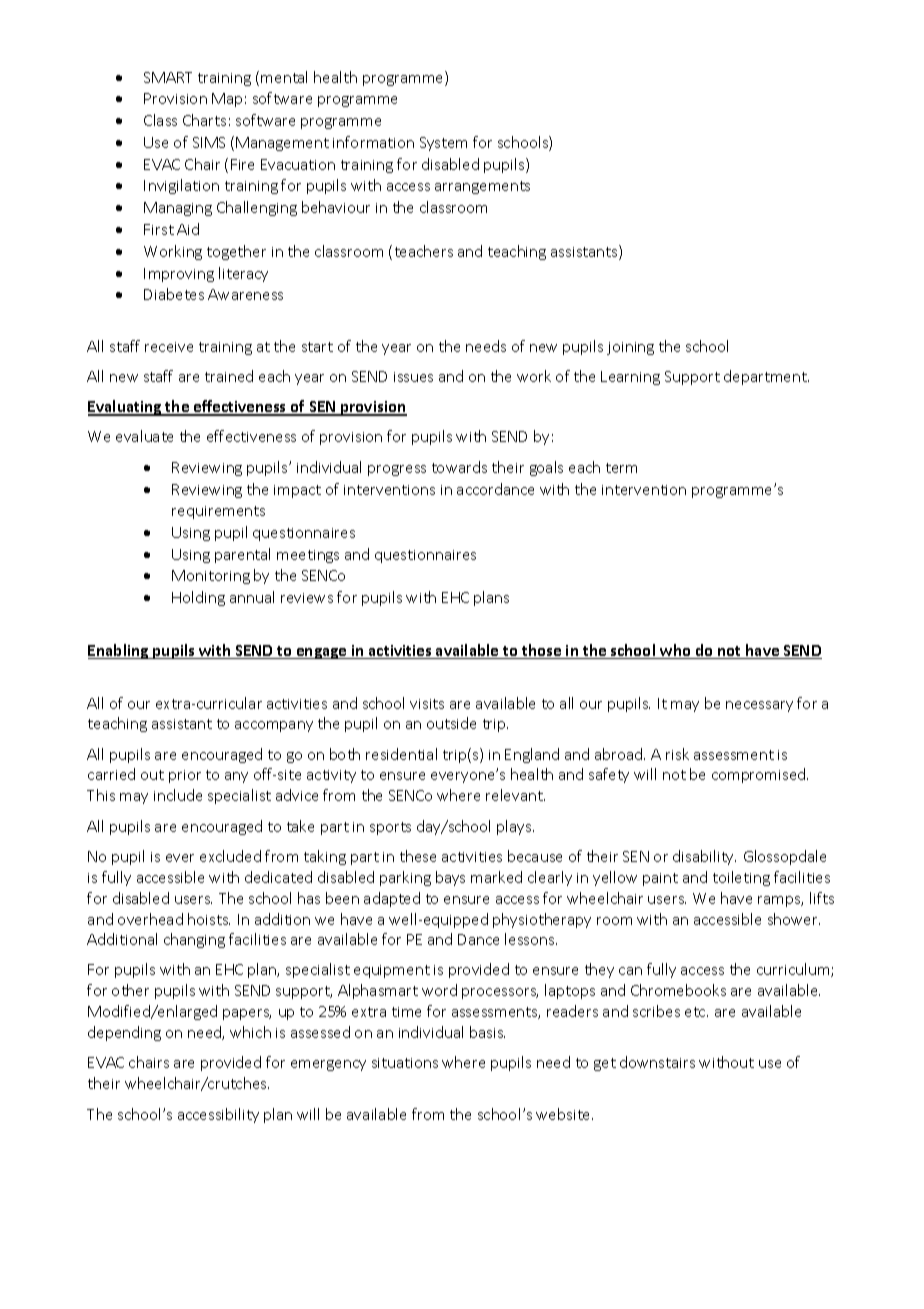 The image size is (924, 1309). Describe the element at coordinates (675, 651) in the page. I see `who` at that location.
